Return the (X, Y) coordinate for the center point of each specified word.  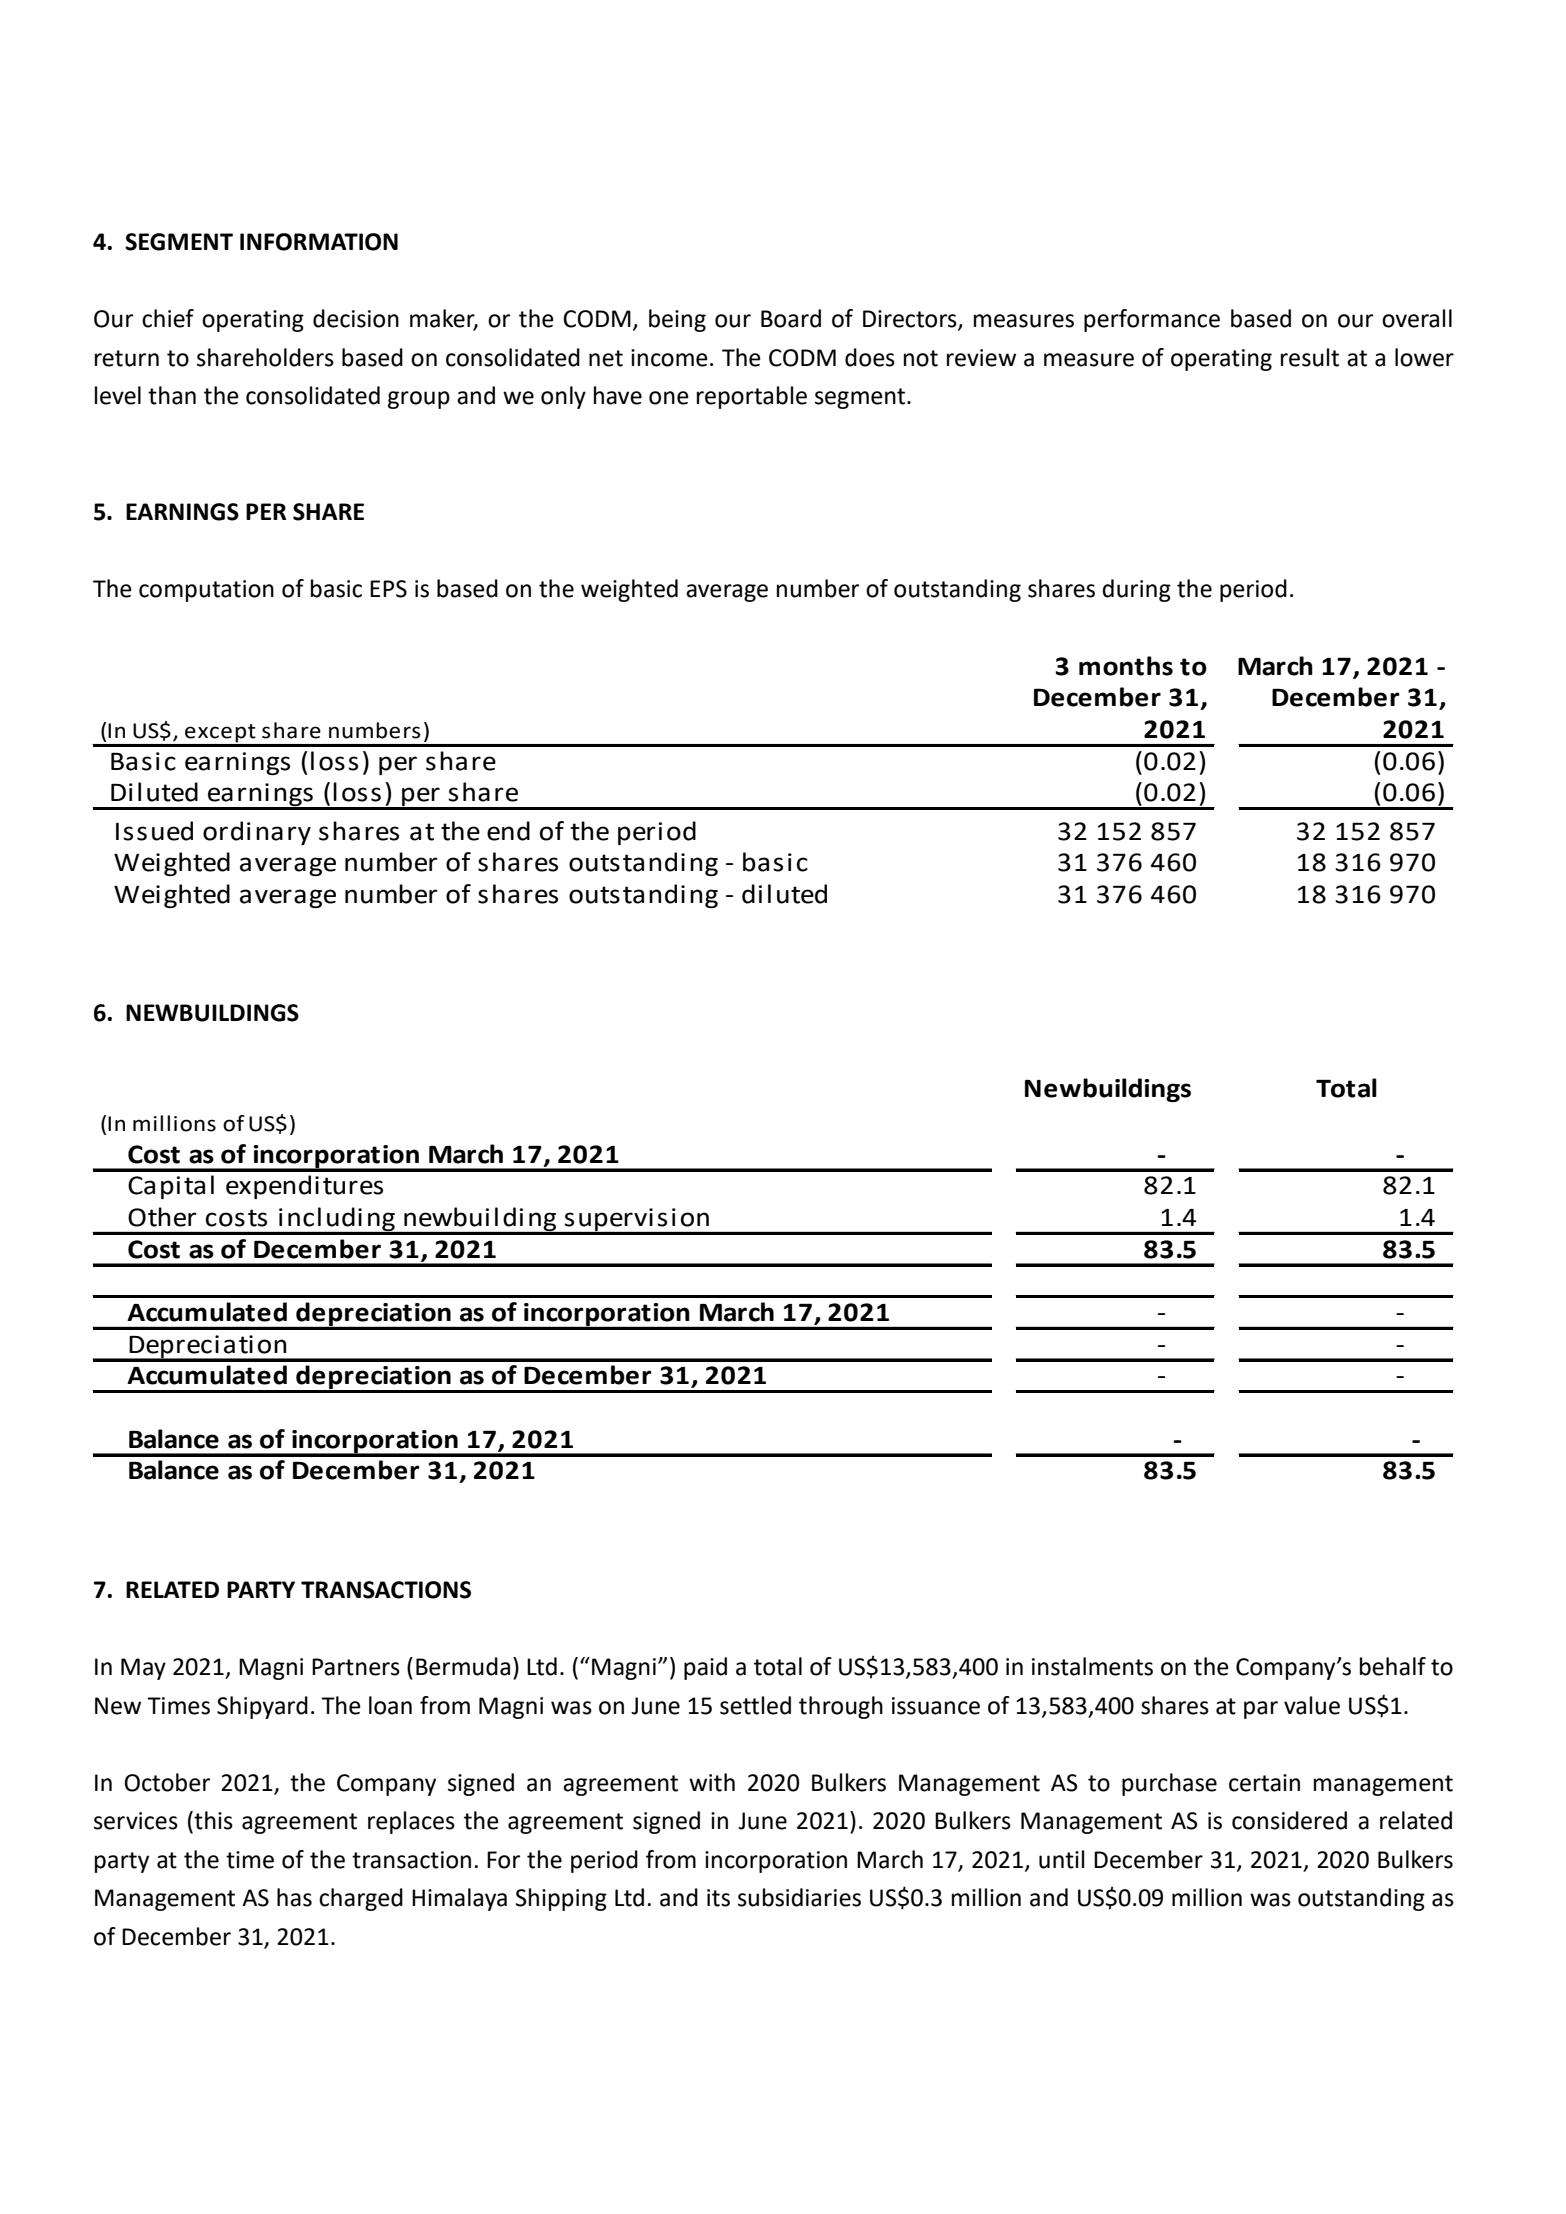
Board (791, 318)
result (1310, 357)
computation (206, 591)
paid (705, 1668)
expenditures (304, 1187)
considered (1289, 1820)
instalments (1092, 1666)
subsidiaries (799, 1897)
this (212, 1820)
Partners (356, 1667)
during (1136, 590)
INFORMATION (319, 242)
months (1126, 666)
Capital (171, 1187)
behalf (1393, 1666)
